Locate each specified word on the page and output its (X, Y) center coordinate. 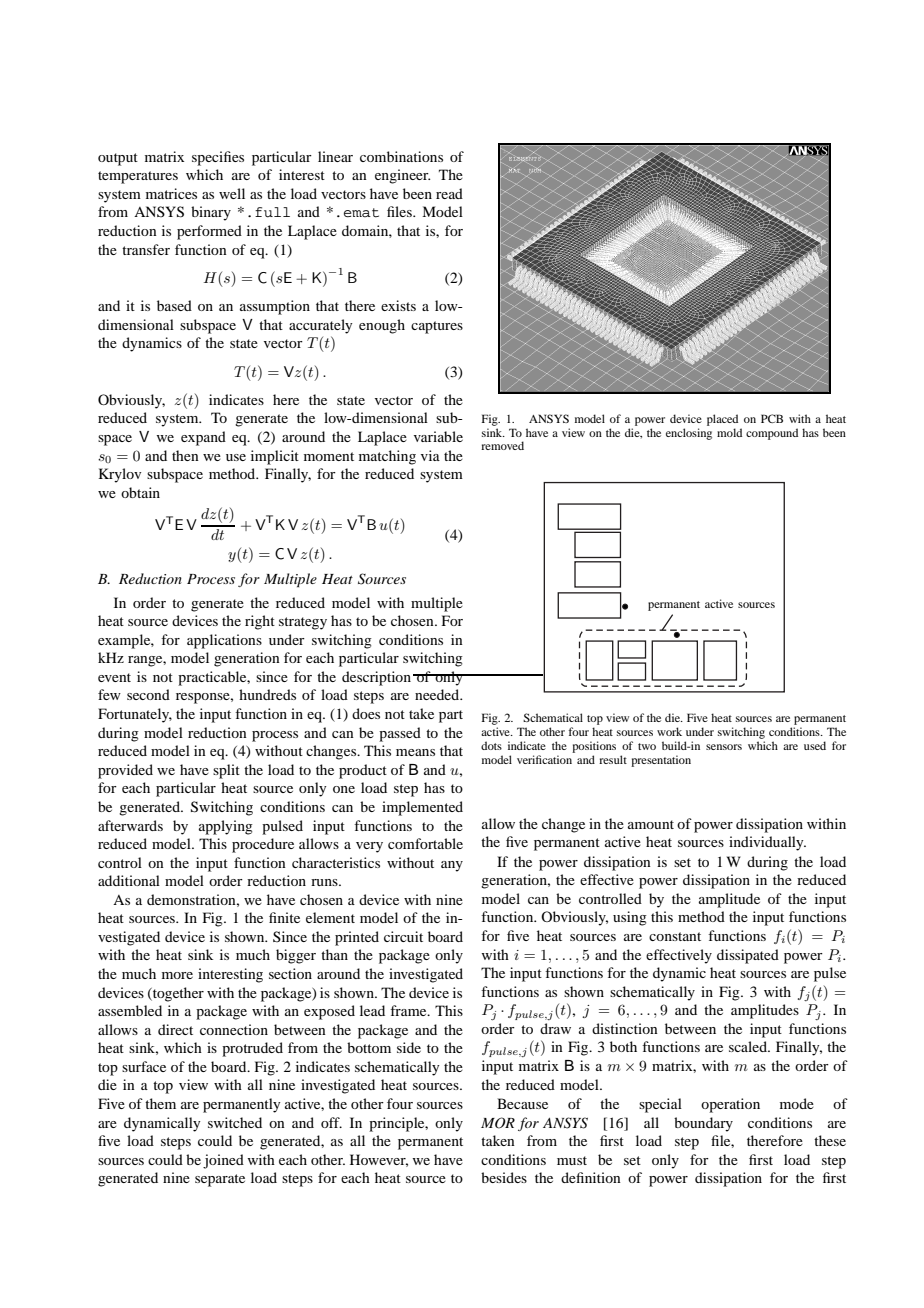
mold (729, 432)
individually (767, 843)
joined (223, 1161)
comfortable (425, 843)
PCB (772, 418)
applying (226, 827)
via (430, 455)
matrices (171, 193)
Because (522, 1103)
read (449, 193)
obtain (140, 492)
